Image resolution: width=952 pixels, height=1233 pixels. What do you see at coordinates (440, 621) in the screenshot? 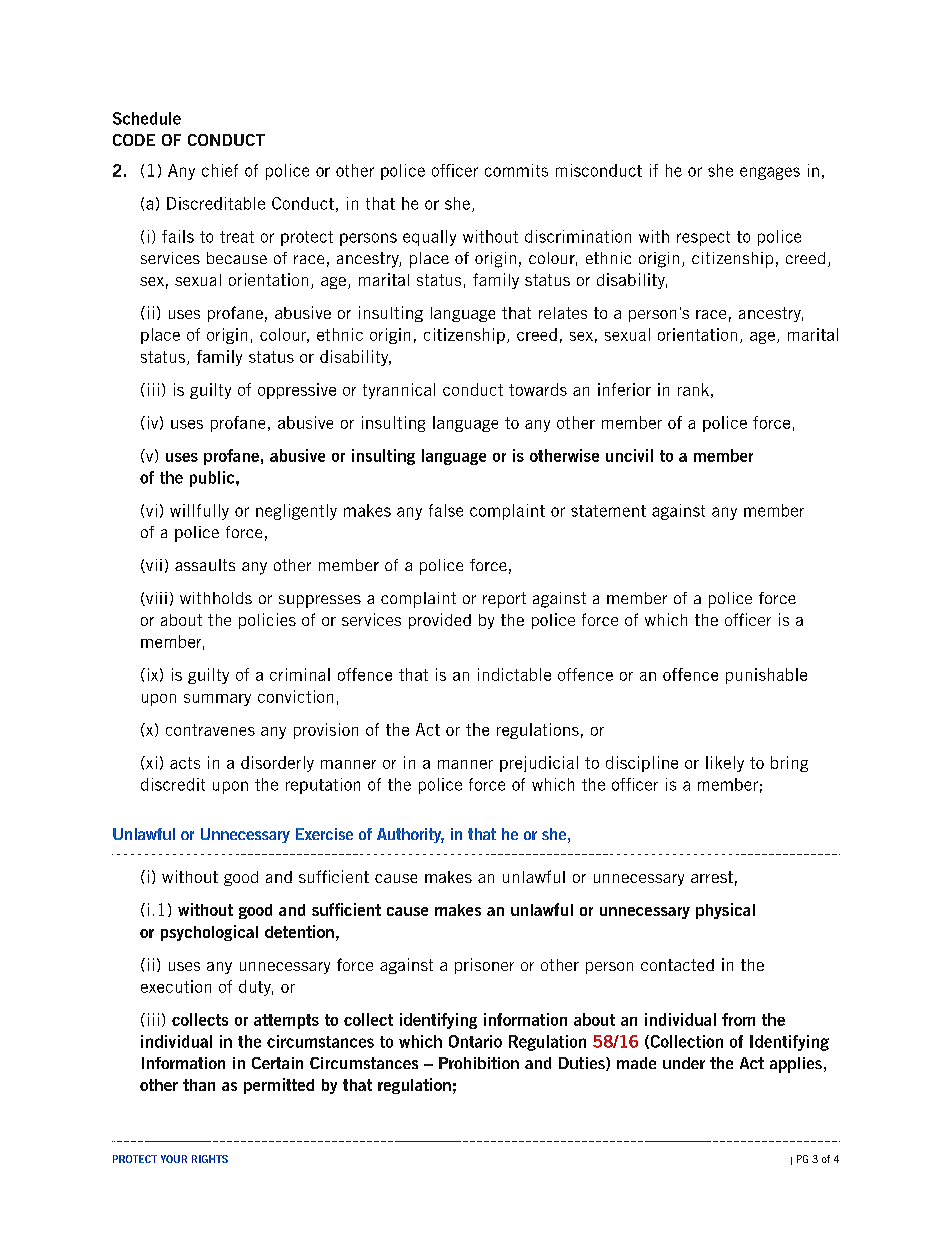
I see `provided` at bounding box center [440, 621].
